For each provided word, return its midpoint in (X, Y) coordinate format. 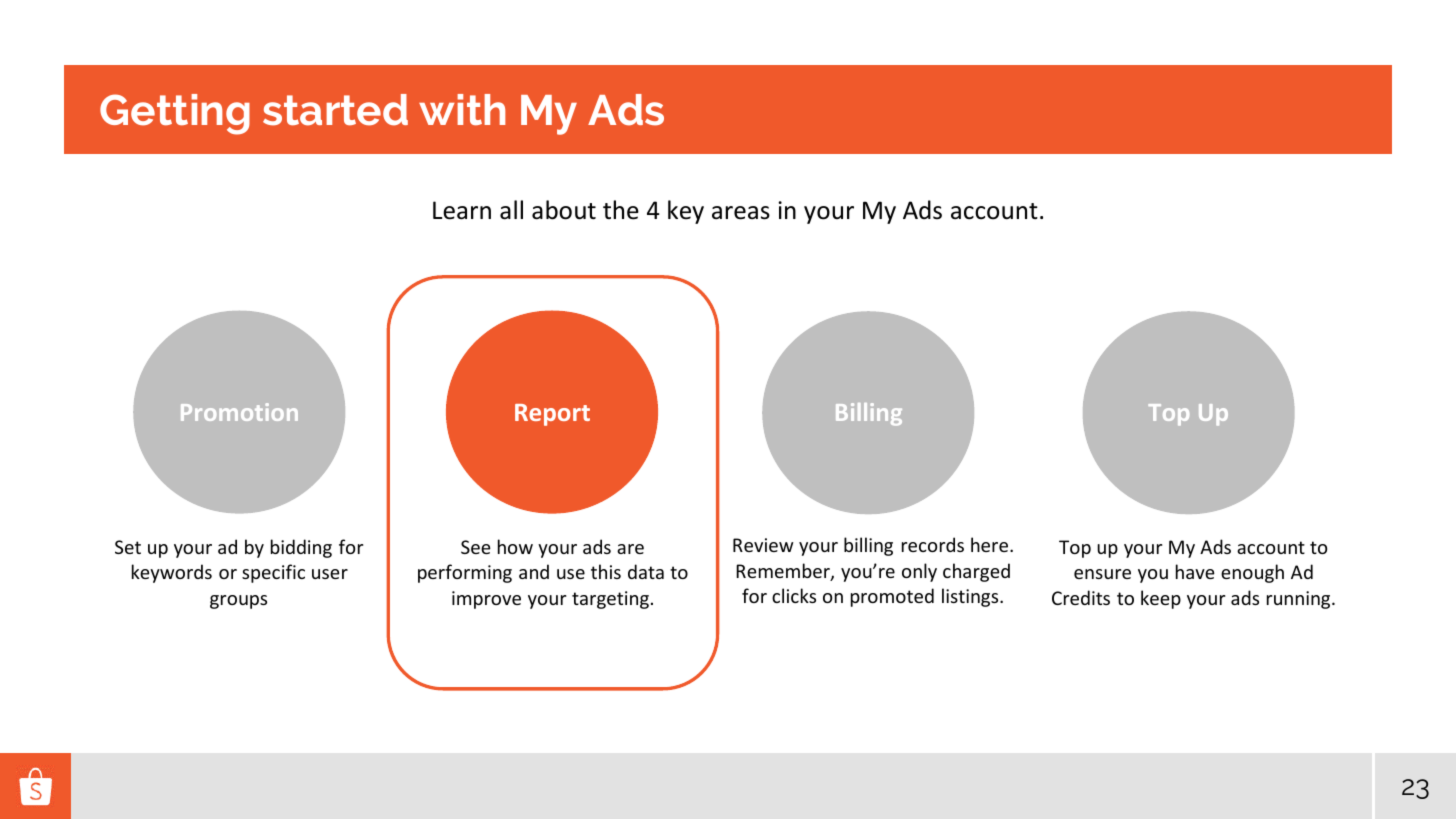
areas (741, 213)
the (621, 210)
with (462, 109)
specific (273, 573)
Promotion (239, 412)
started (335, 110)
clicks (794, 595)
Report (552, 415)
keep (1161, 599)
